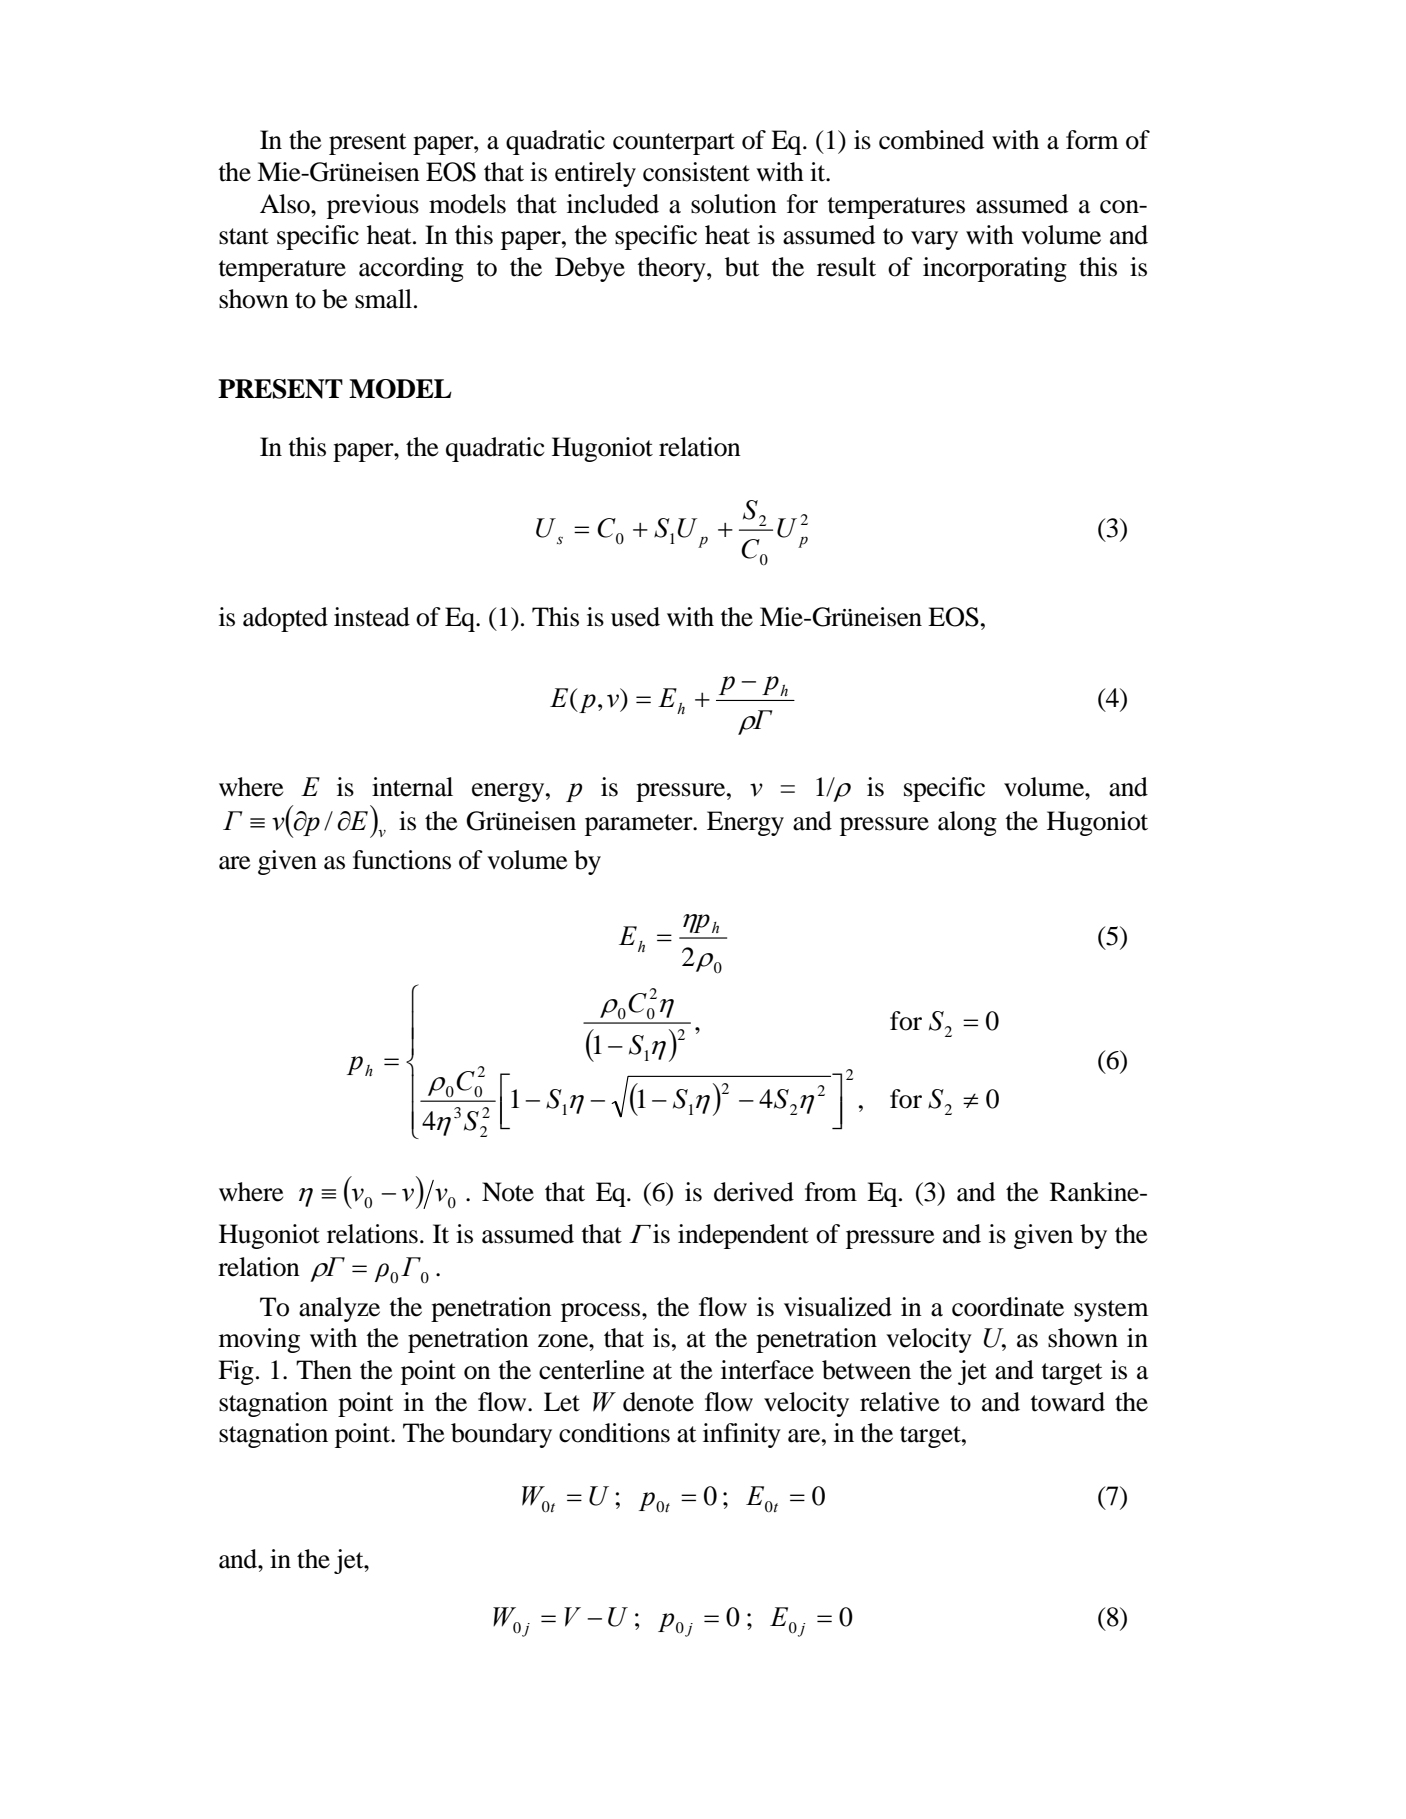 This screenshot has width=1406, height=1819. Describe the element at coordinates (373, 206) in the screenshot. I see `previous` at that location.
